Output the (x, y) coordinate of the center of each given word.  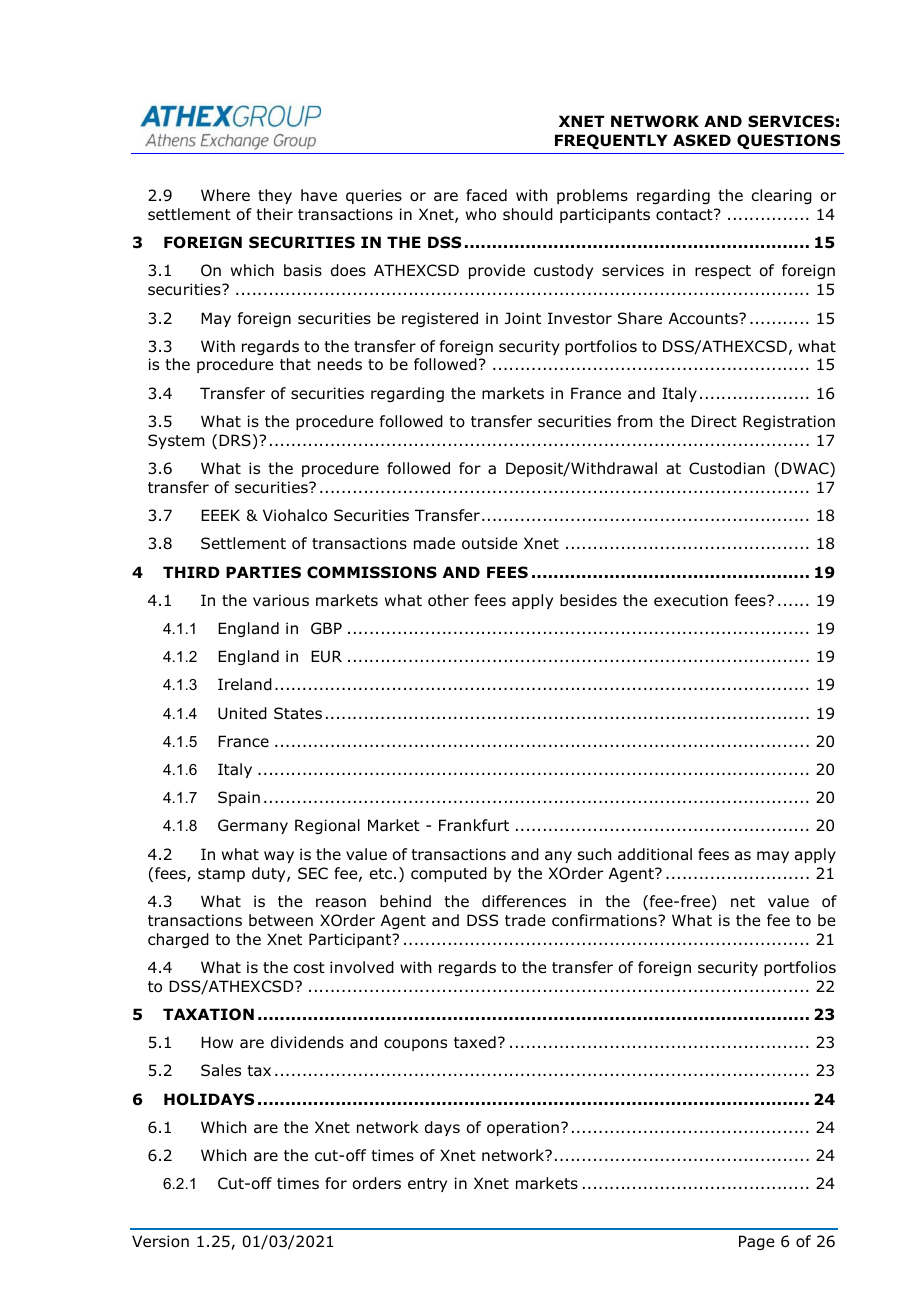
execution (691, 600)
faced (486, 195)
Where (225, 195)
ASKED (702, 140)
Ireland (245, 684)
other (448, 600)
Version (160, 1241)
